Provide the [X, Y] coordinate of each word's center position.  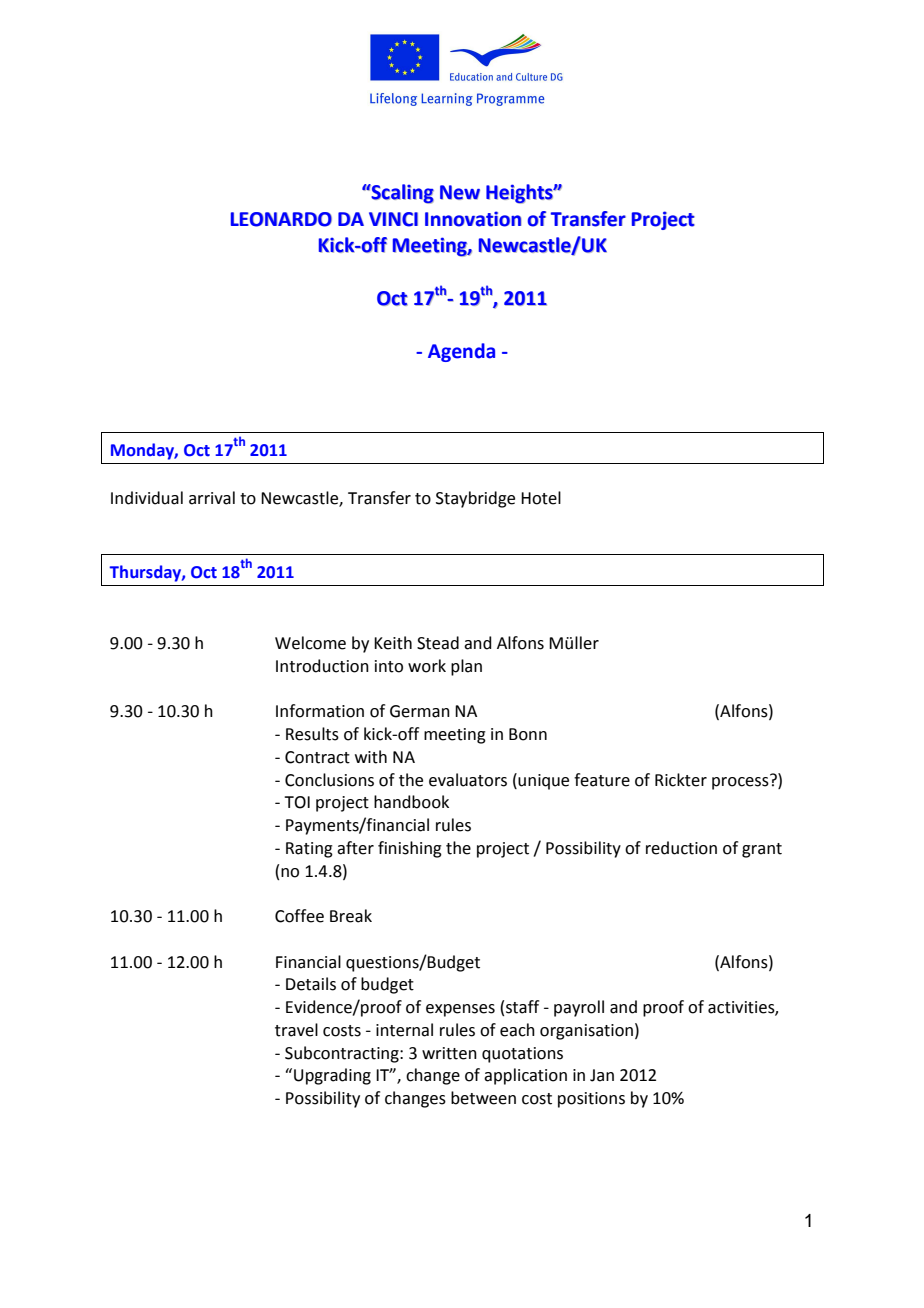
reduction [681, 848]
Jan [602, 1075]
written [449, 1053]
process [741, 782]
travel [296, 1030]
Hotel [541, 498]
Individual [147, 498]
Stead [438, 643]
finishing [410, 849]
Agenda [461, 352]
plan [466, 667]
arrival [212, 498]
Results [312, 734]
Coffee [299, 916]
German [420, 711]
